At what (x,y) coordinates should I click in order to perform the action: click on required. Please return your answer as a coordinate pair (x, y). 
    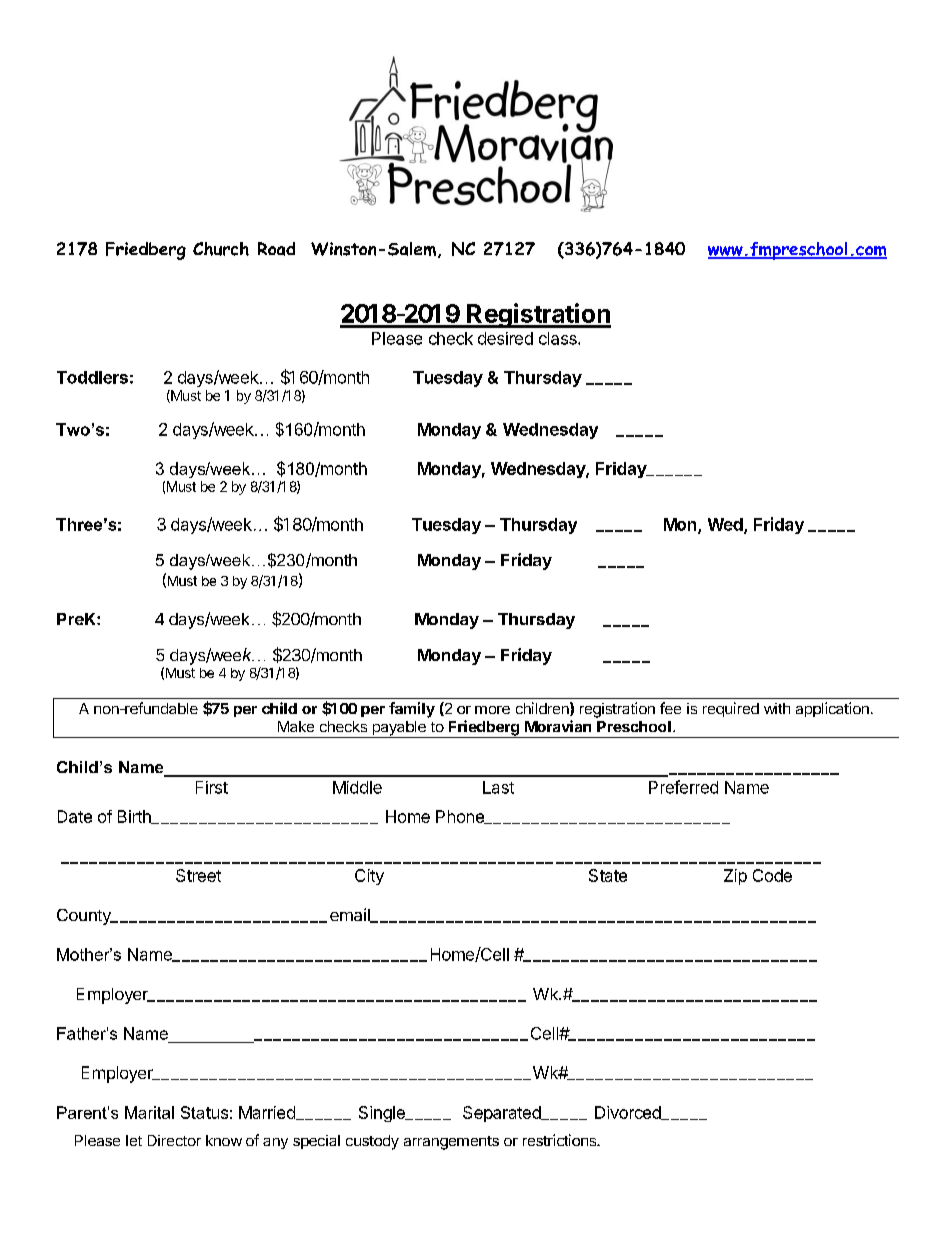
    Looking at the image, I should click on (731, 709).
